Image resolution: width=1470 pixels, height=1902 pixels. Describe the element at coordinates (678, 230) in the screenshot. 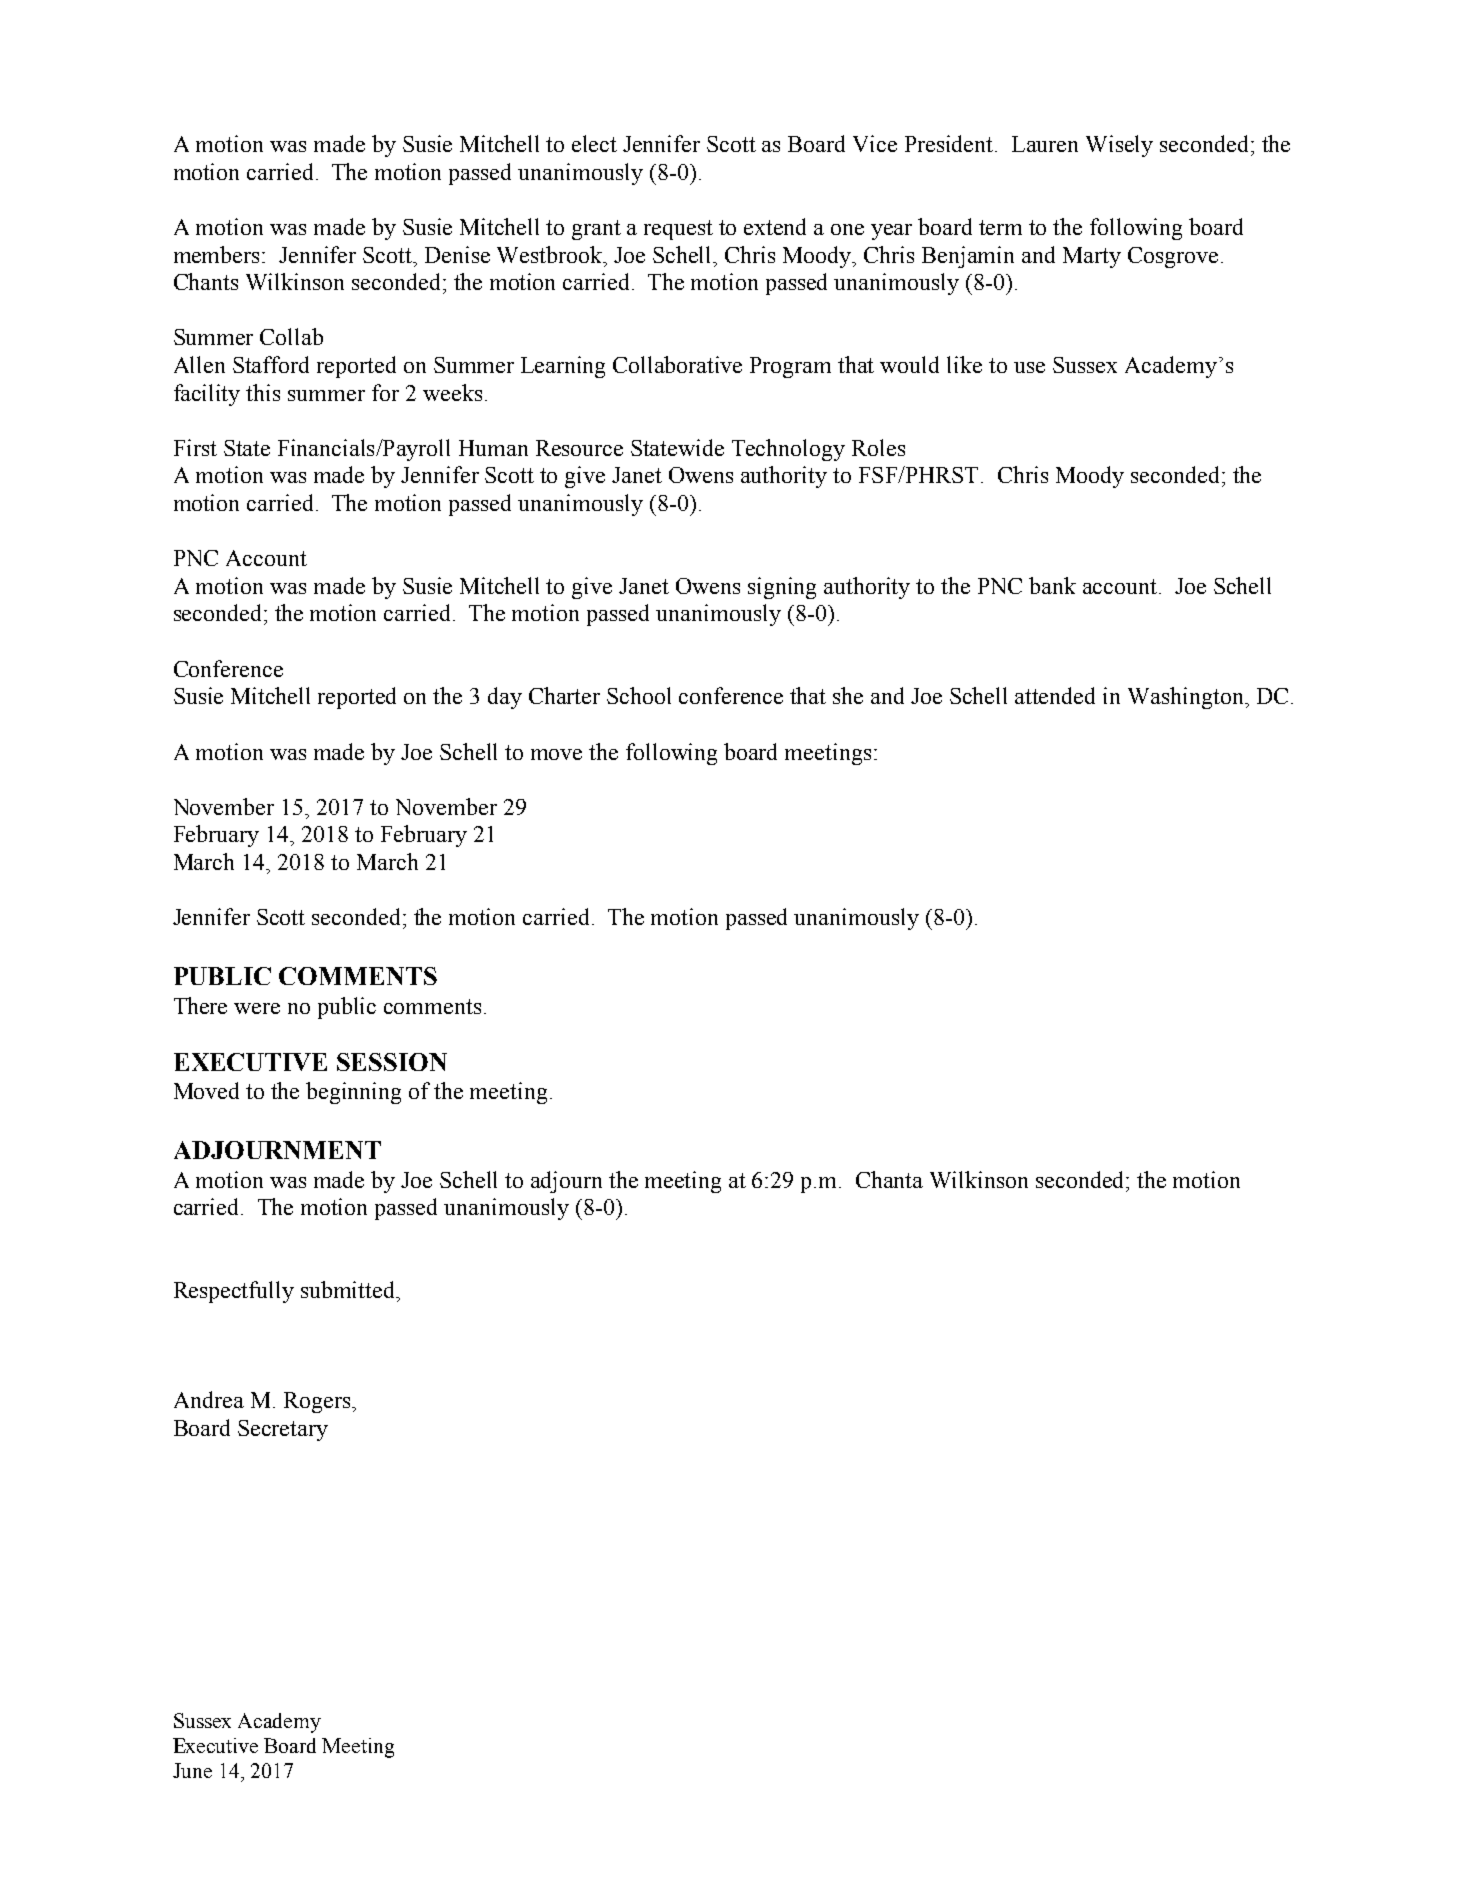

I see `request` at that location.
